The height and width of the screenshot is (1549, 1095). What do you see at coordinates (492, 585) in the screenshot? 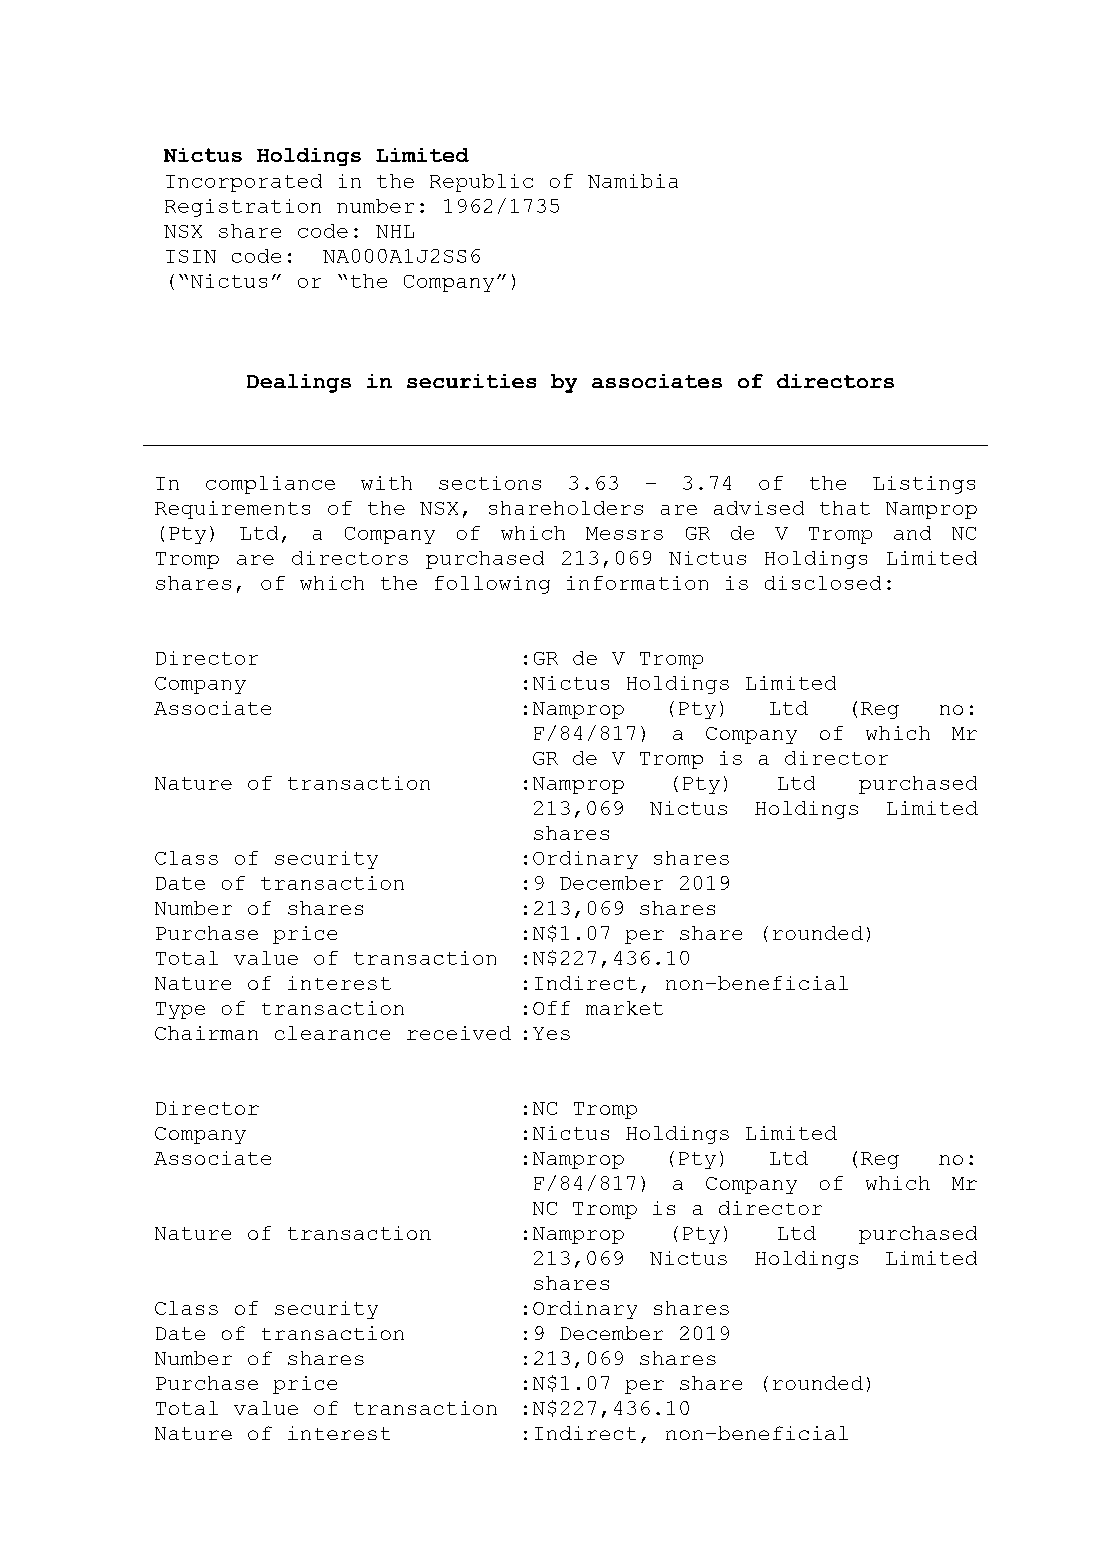
I see `following` at bounding box center [492, 585].
